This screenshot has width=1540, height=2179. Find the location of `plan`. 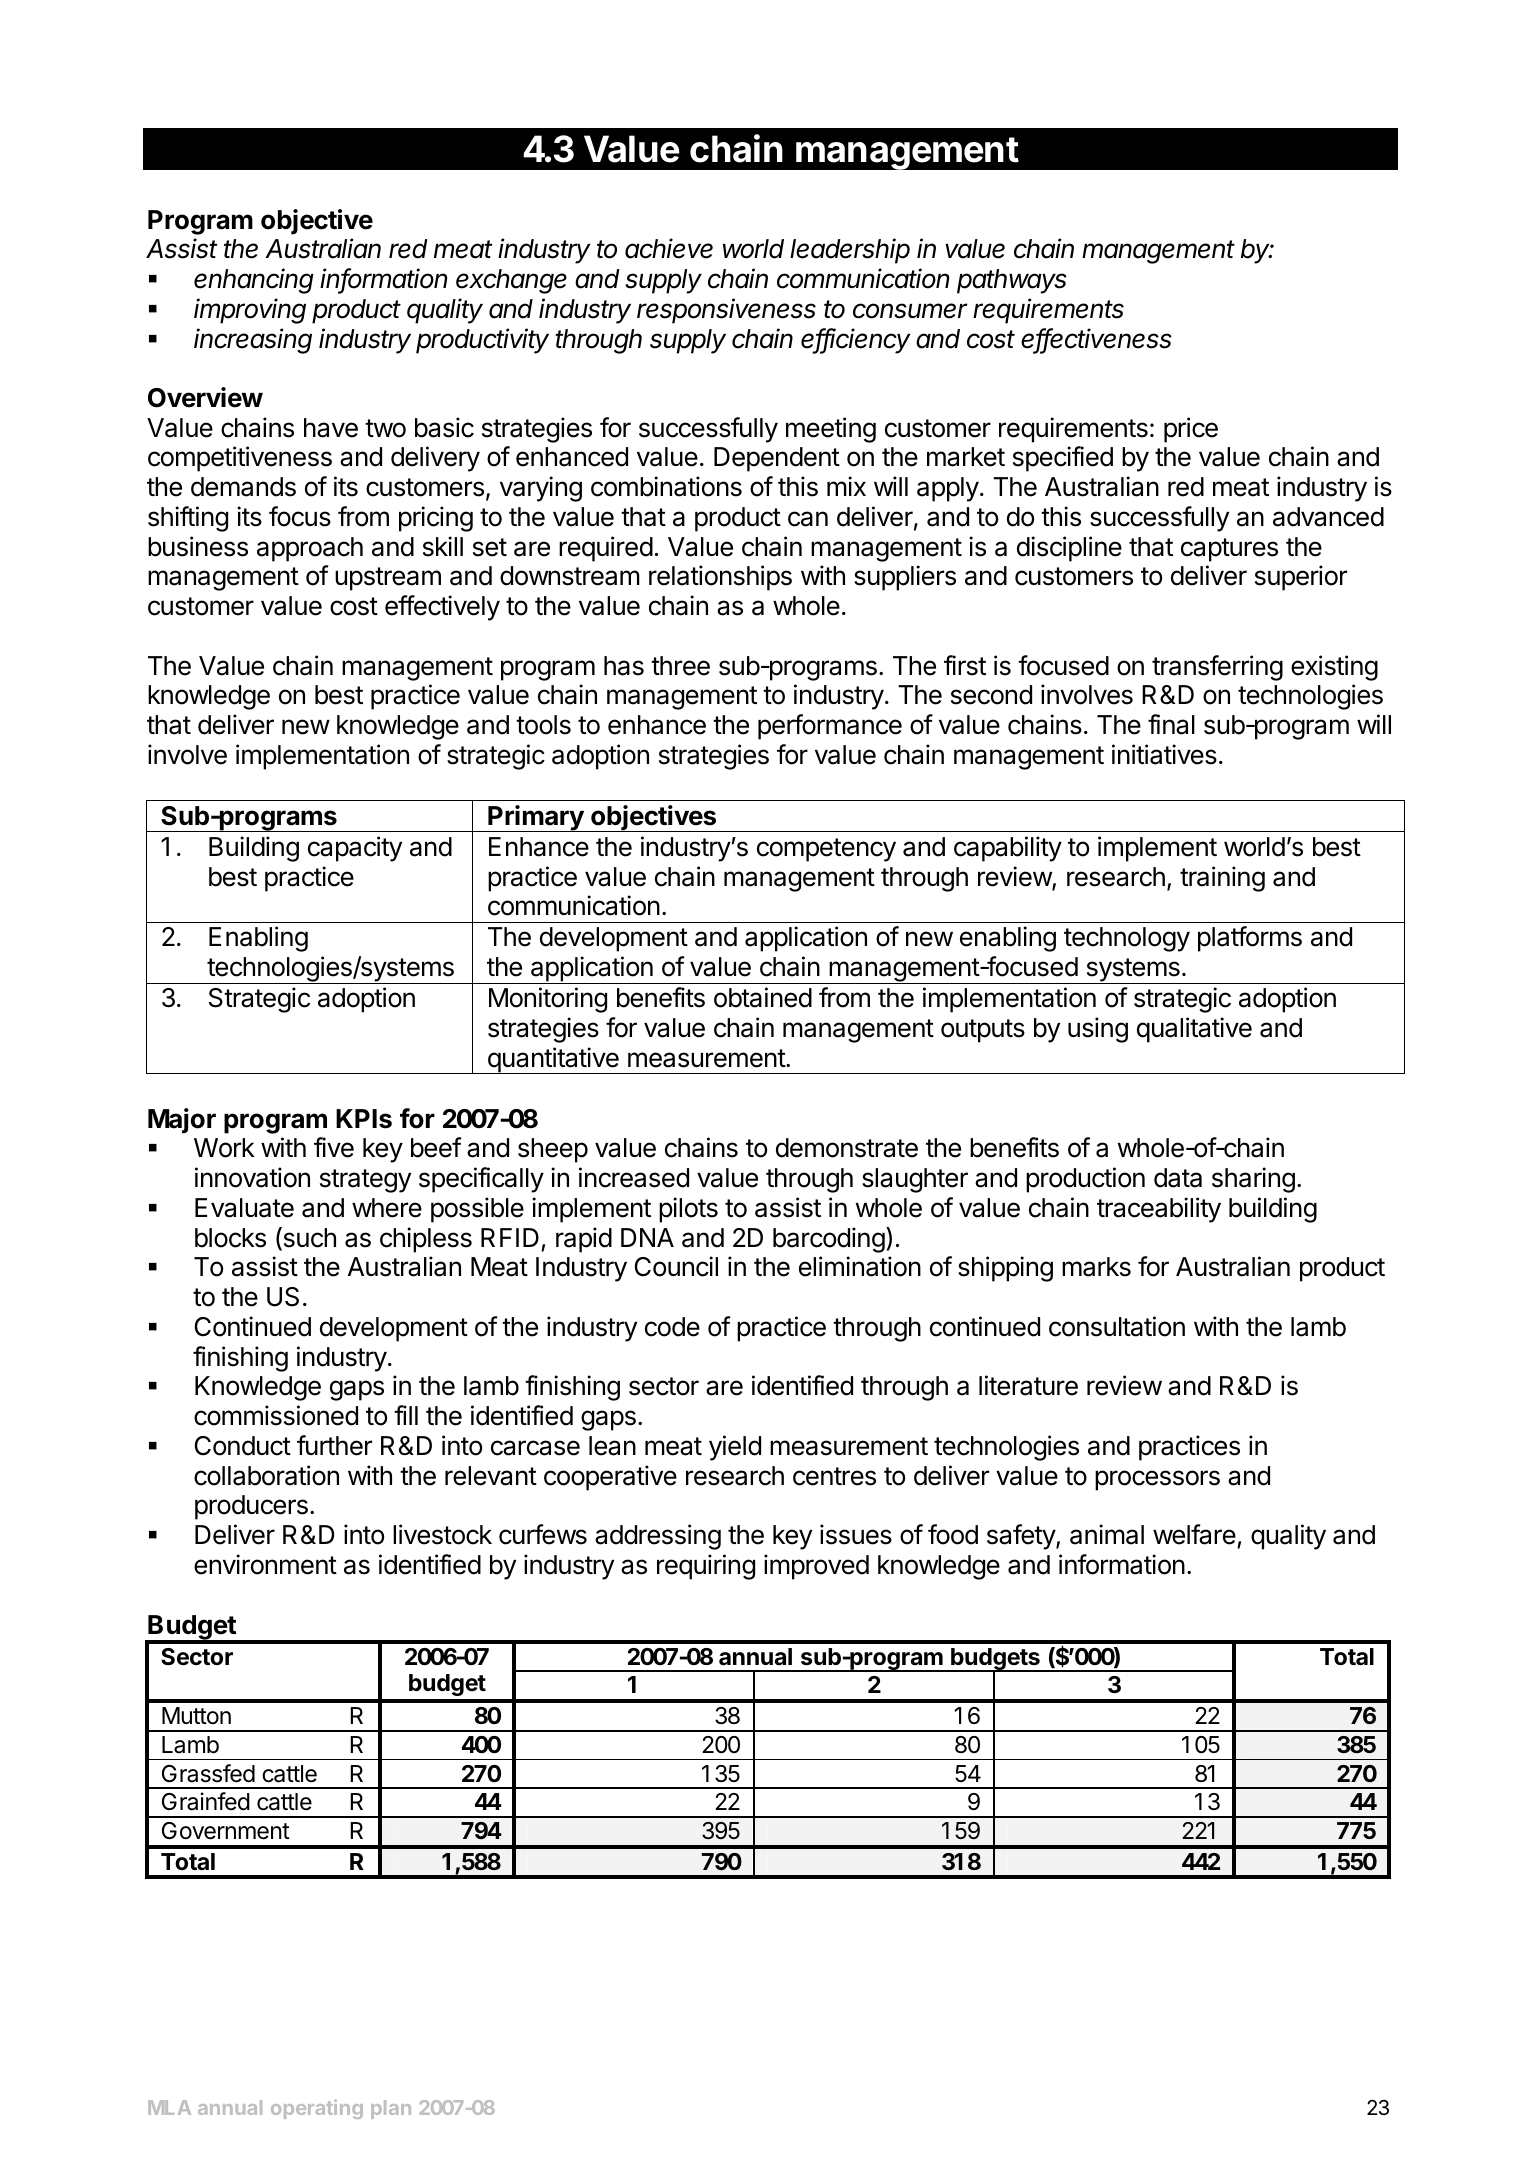

plan is located at coordinates (391, 2109).
